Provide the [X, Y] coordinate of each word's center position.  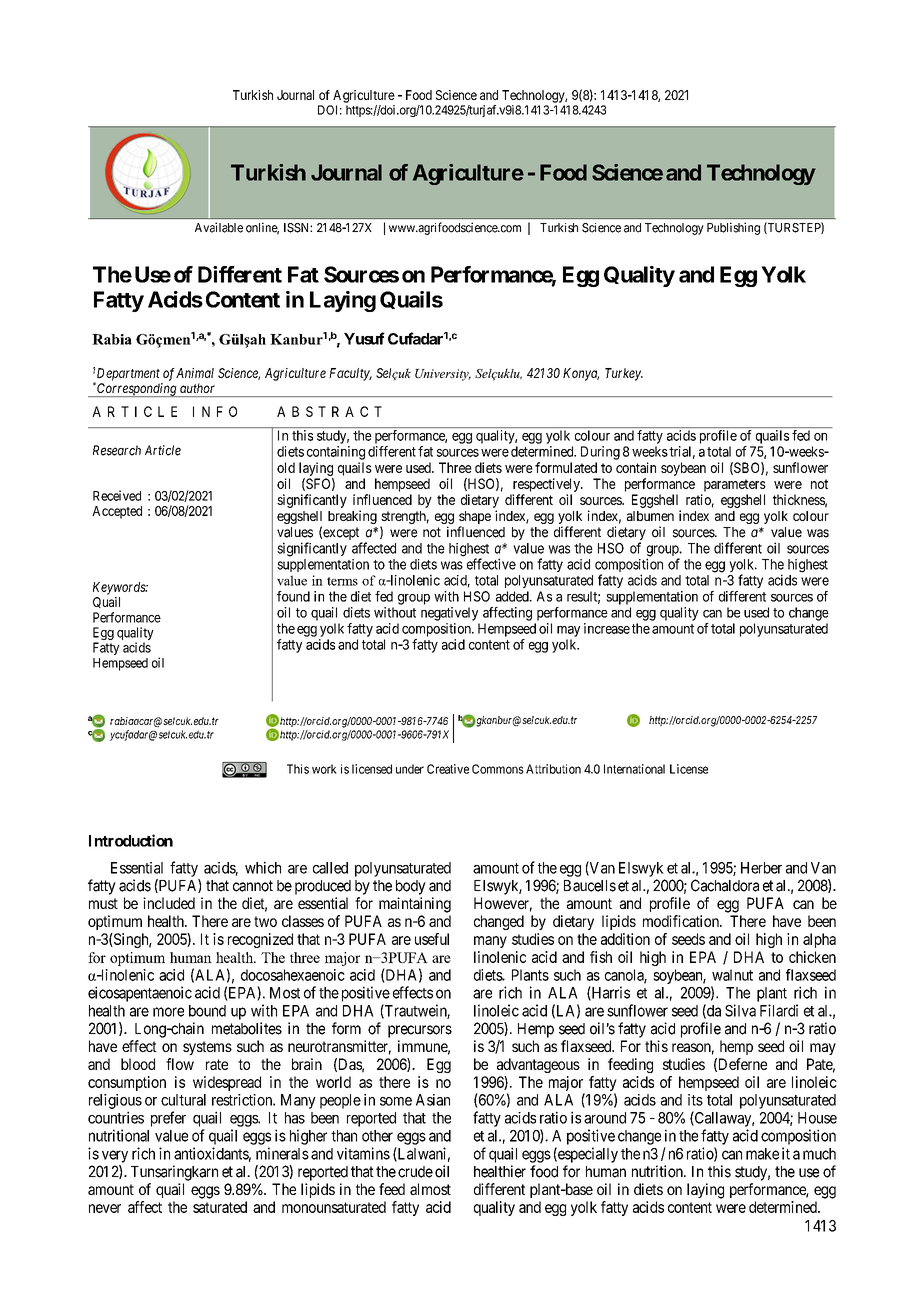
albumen [650, 516]
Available [219, 227]
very [115, 1156]
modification [682, 921]
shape [475, 517]
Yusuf [364, 338]
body [411, 887]
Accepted [117, 512]
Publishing [733, 228]
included [169, 903]
